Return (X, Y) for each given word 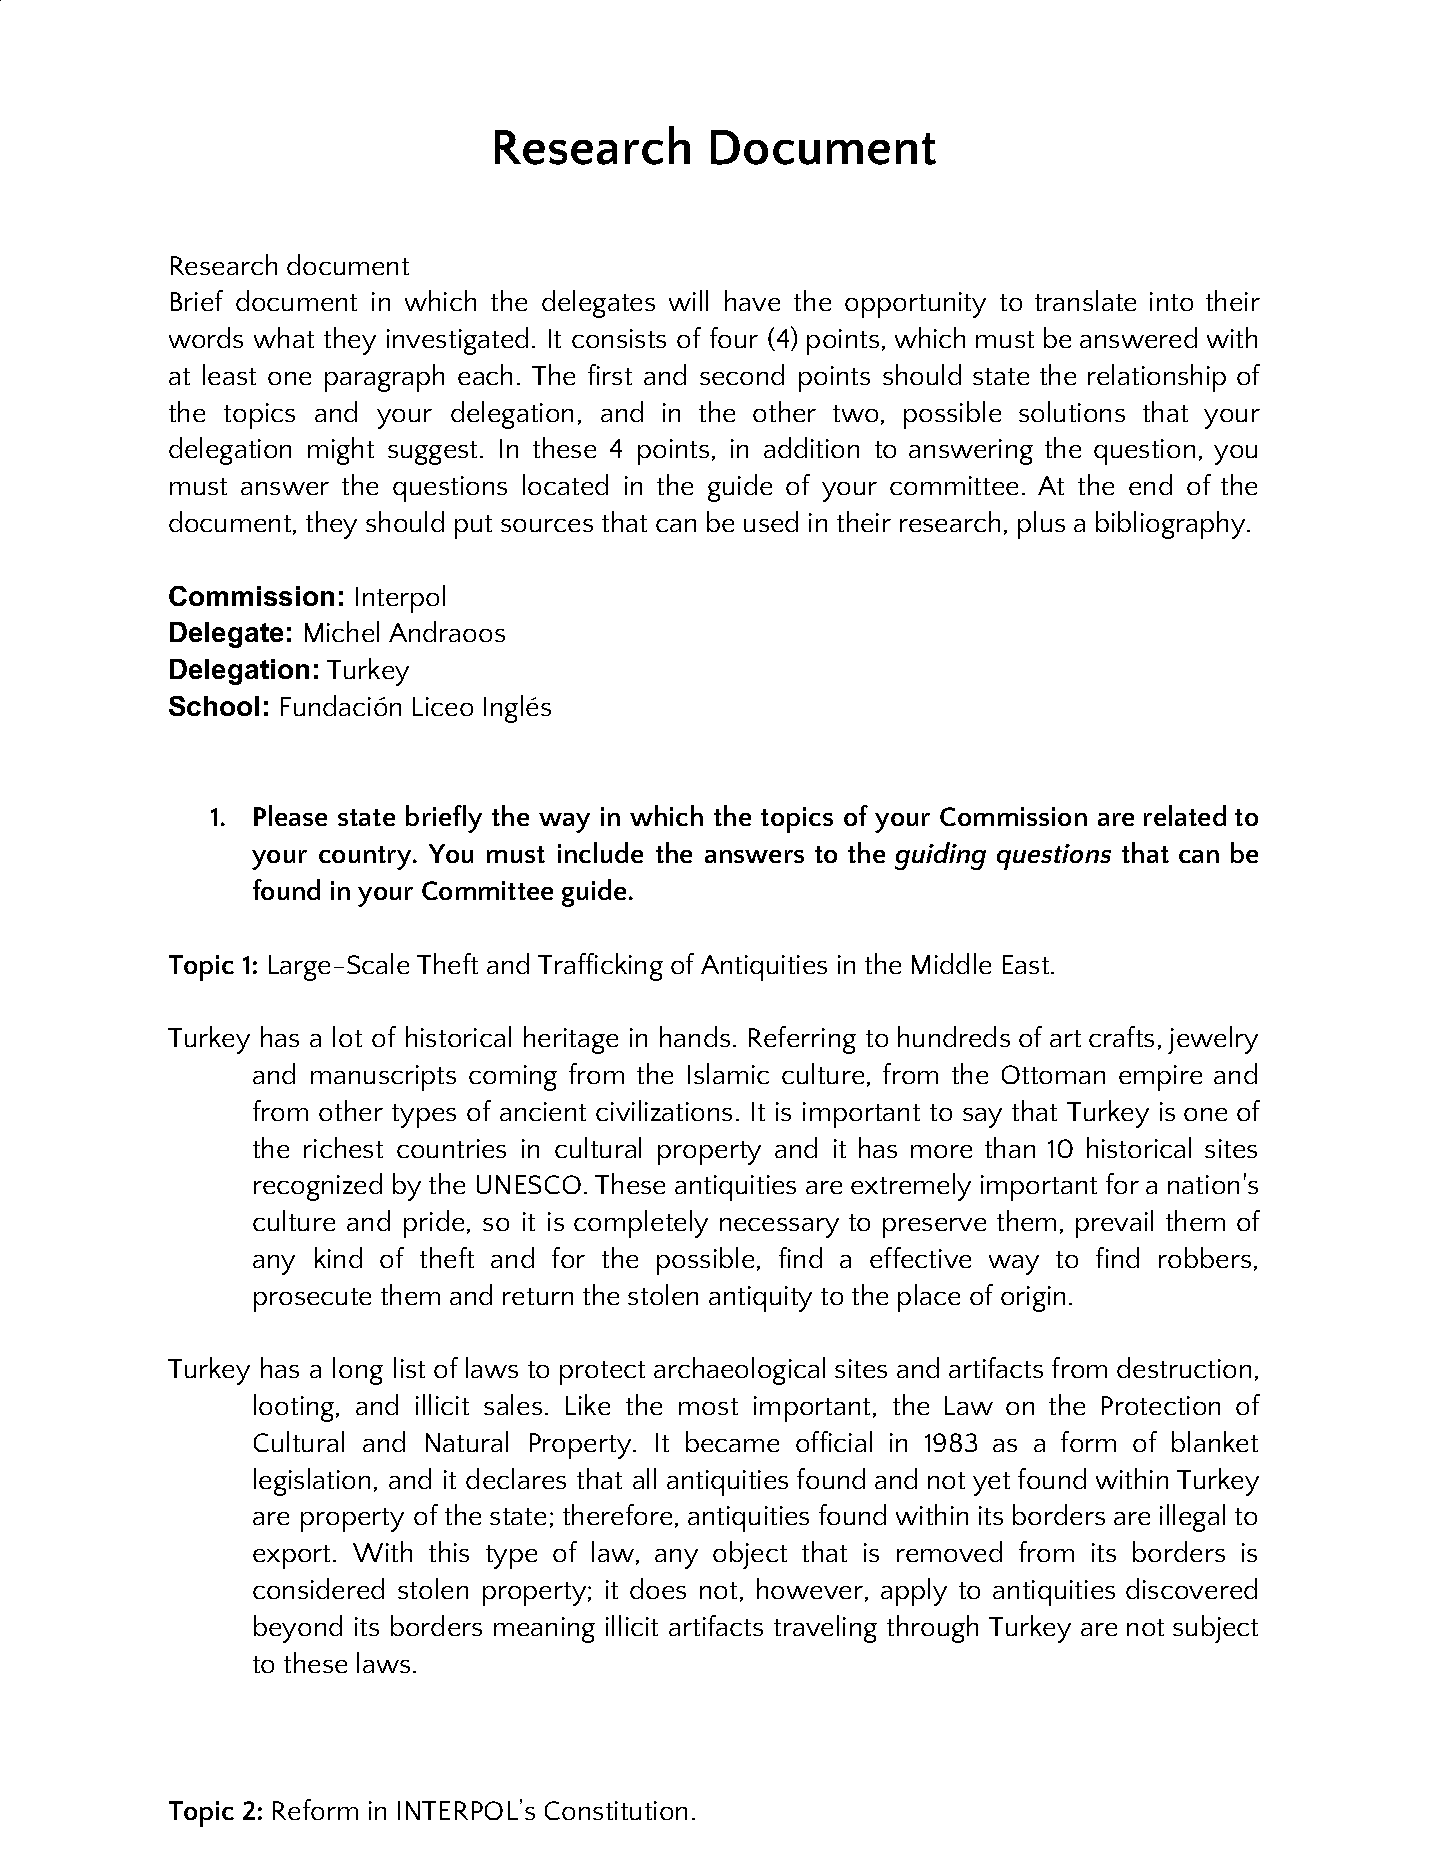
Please (290, 815)
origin (1033, 1299)
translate (1085, 300)
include (600, 852)
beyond (298, 1629)
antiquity (760, 1299)
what (284, 337)
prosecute (312, 1300)
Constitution (616, 1810)
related (1185, 815)
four (734, 337)
